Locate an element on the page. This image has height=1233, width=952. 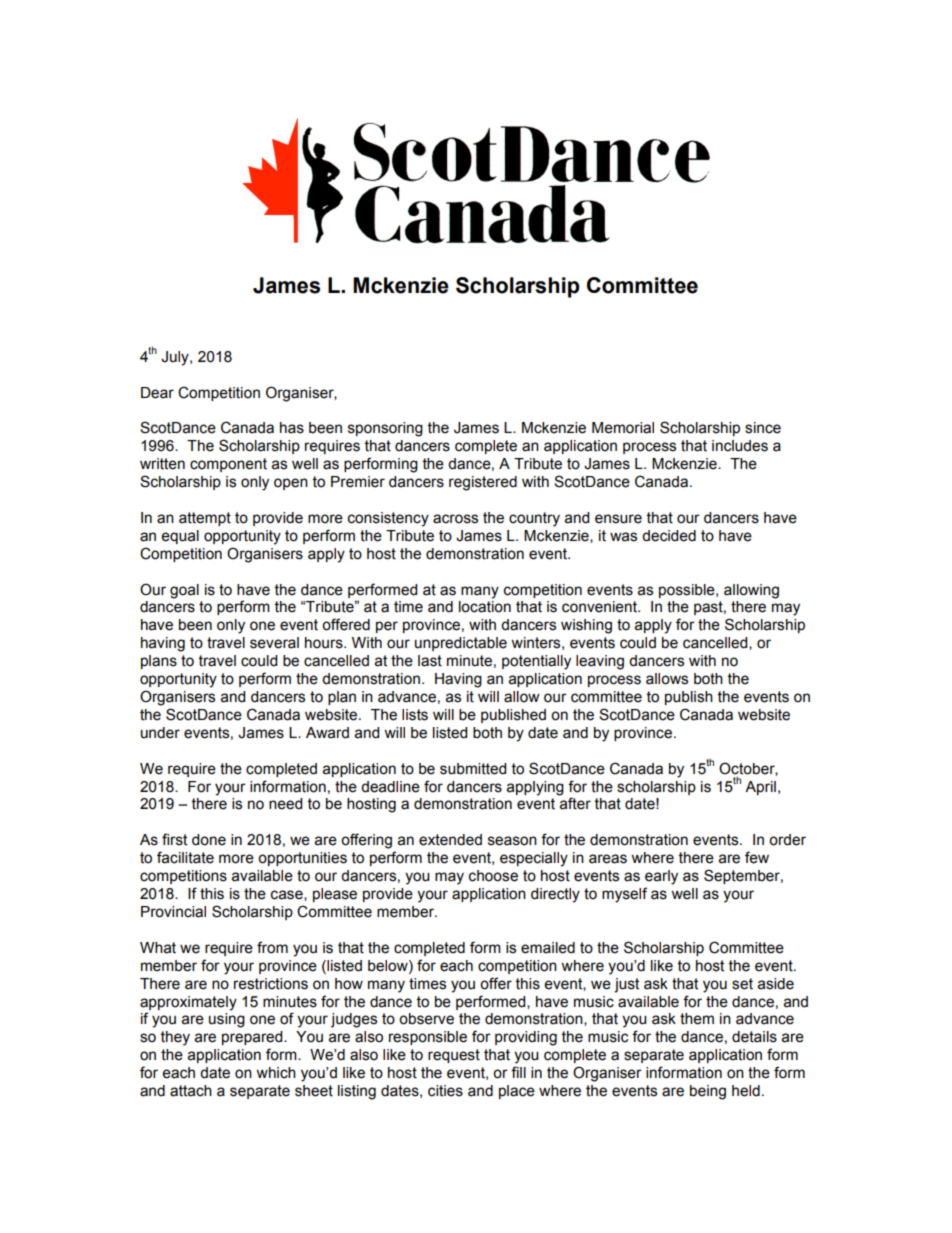
location is located at coordinates (485, 607).
